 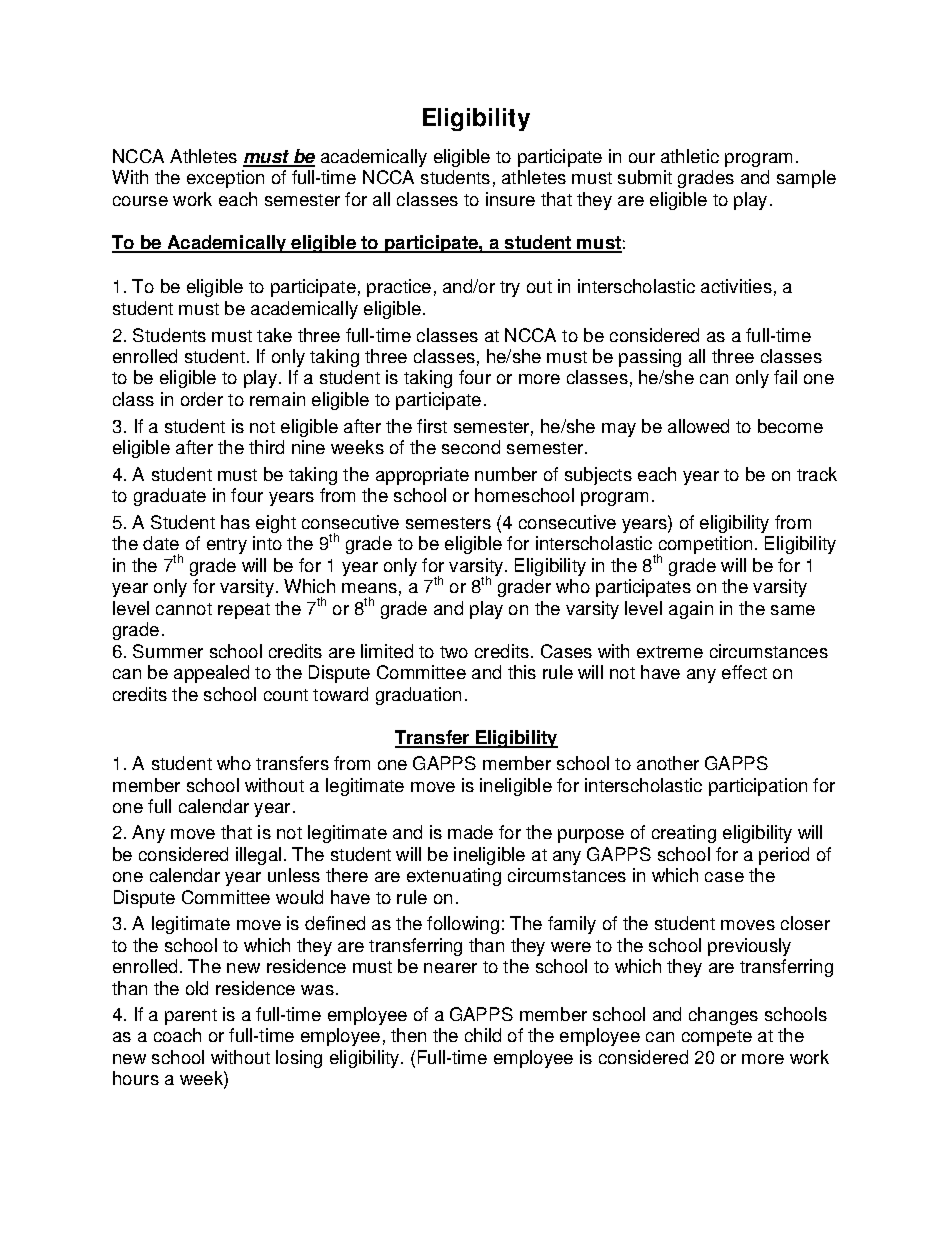 What do you see at coordinates (717, 1038) in the screenshot?
I see `compete` at bounding box center [717, 1038].
